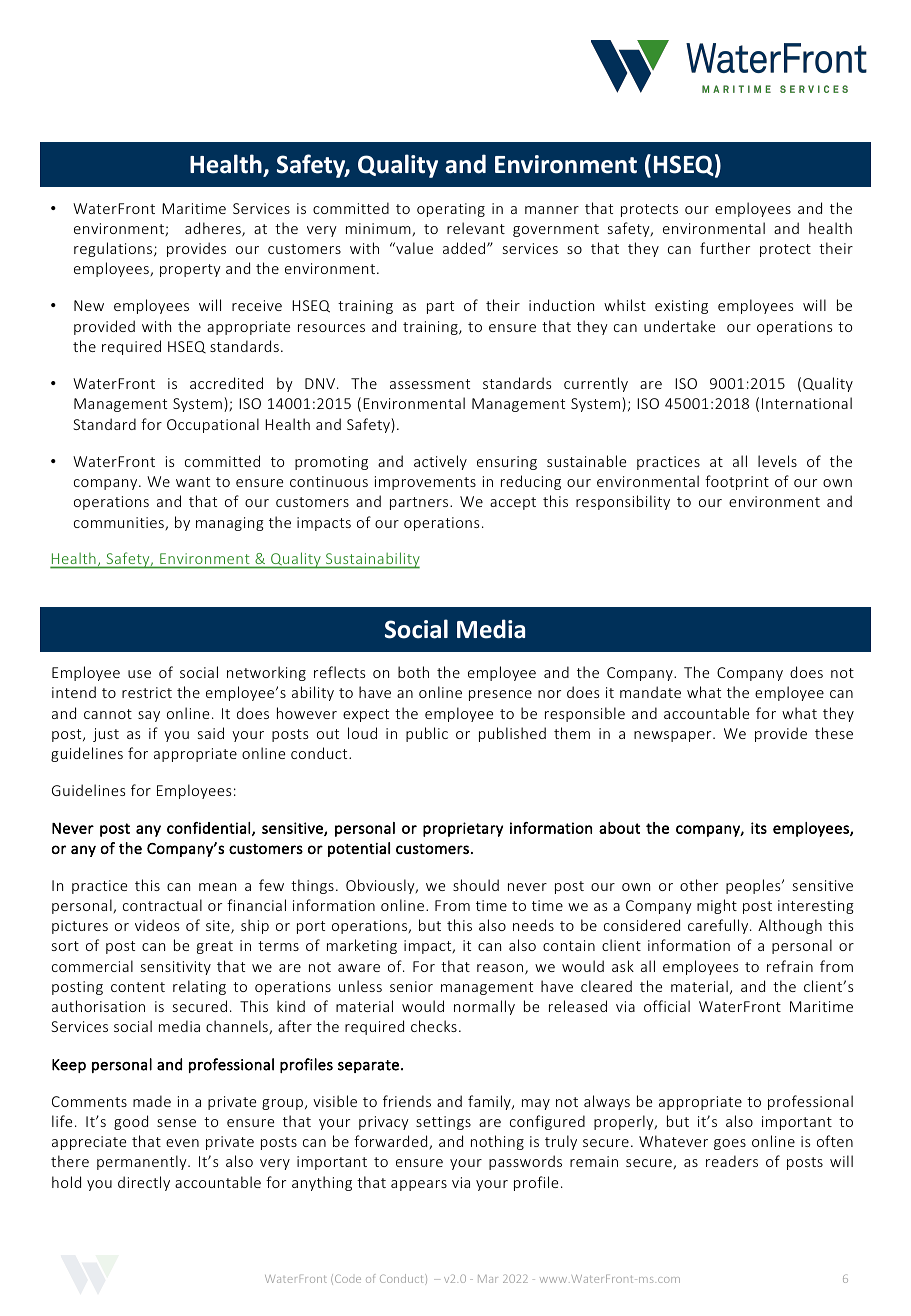 This screenshot has height=1316, width=911. Describe the element at coordinates (427, 734) in the screenshot. I see `public` at that location.
